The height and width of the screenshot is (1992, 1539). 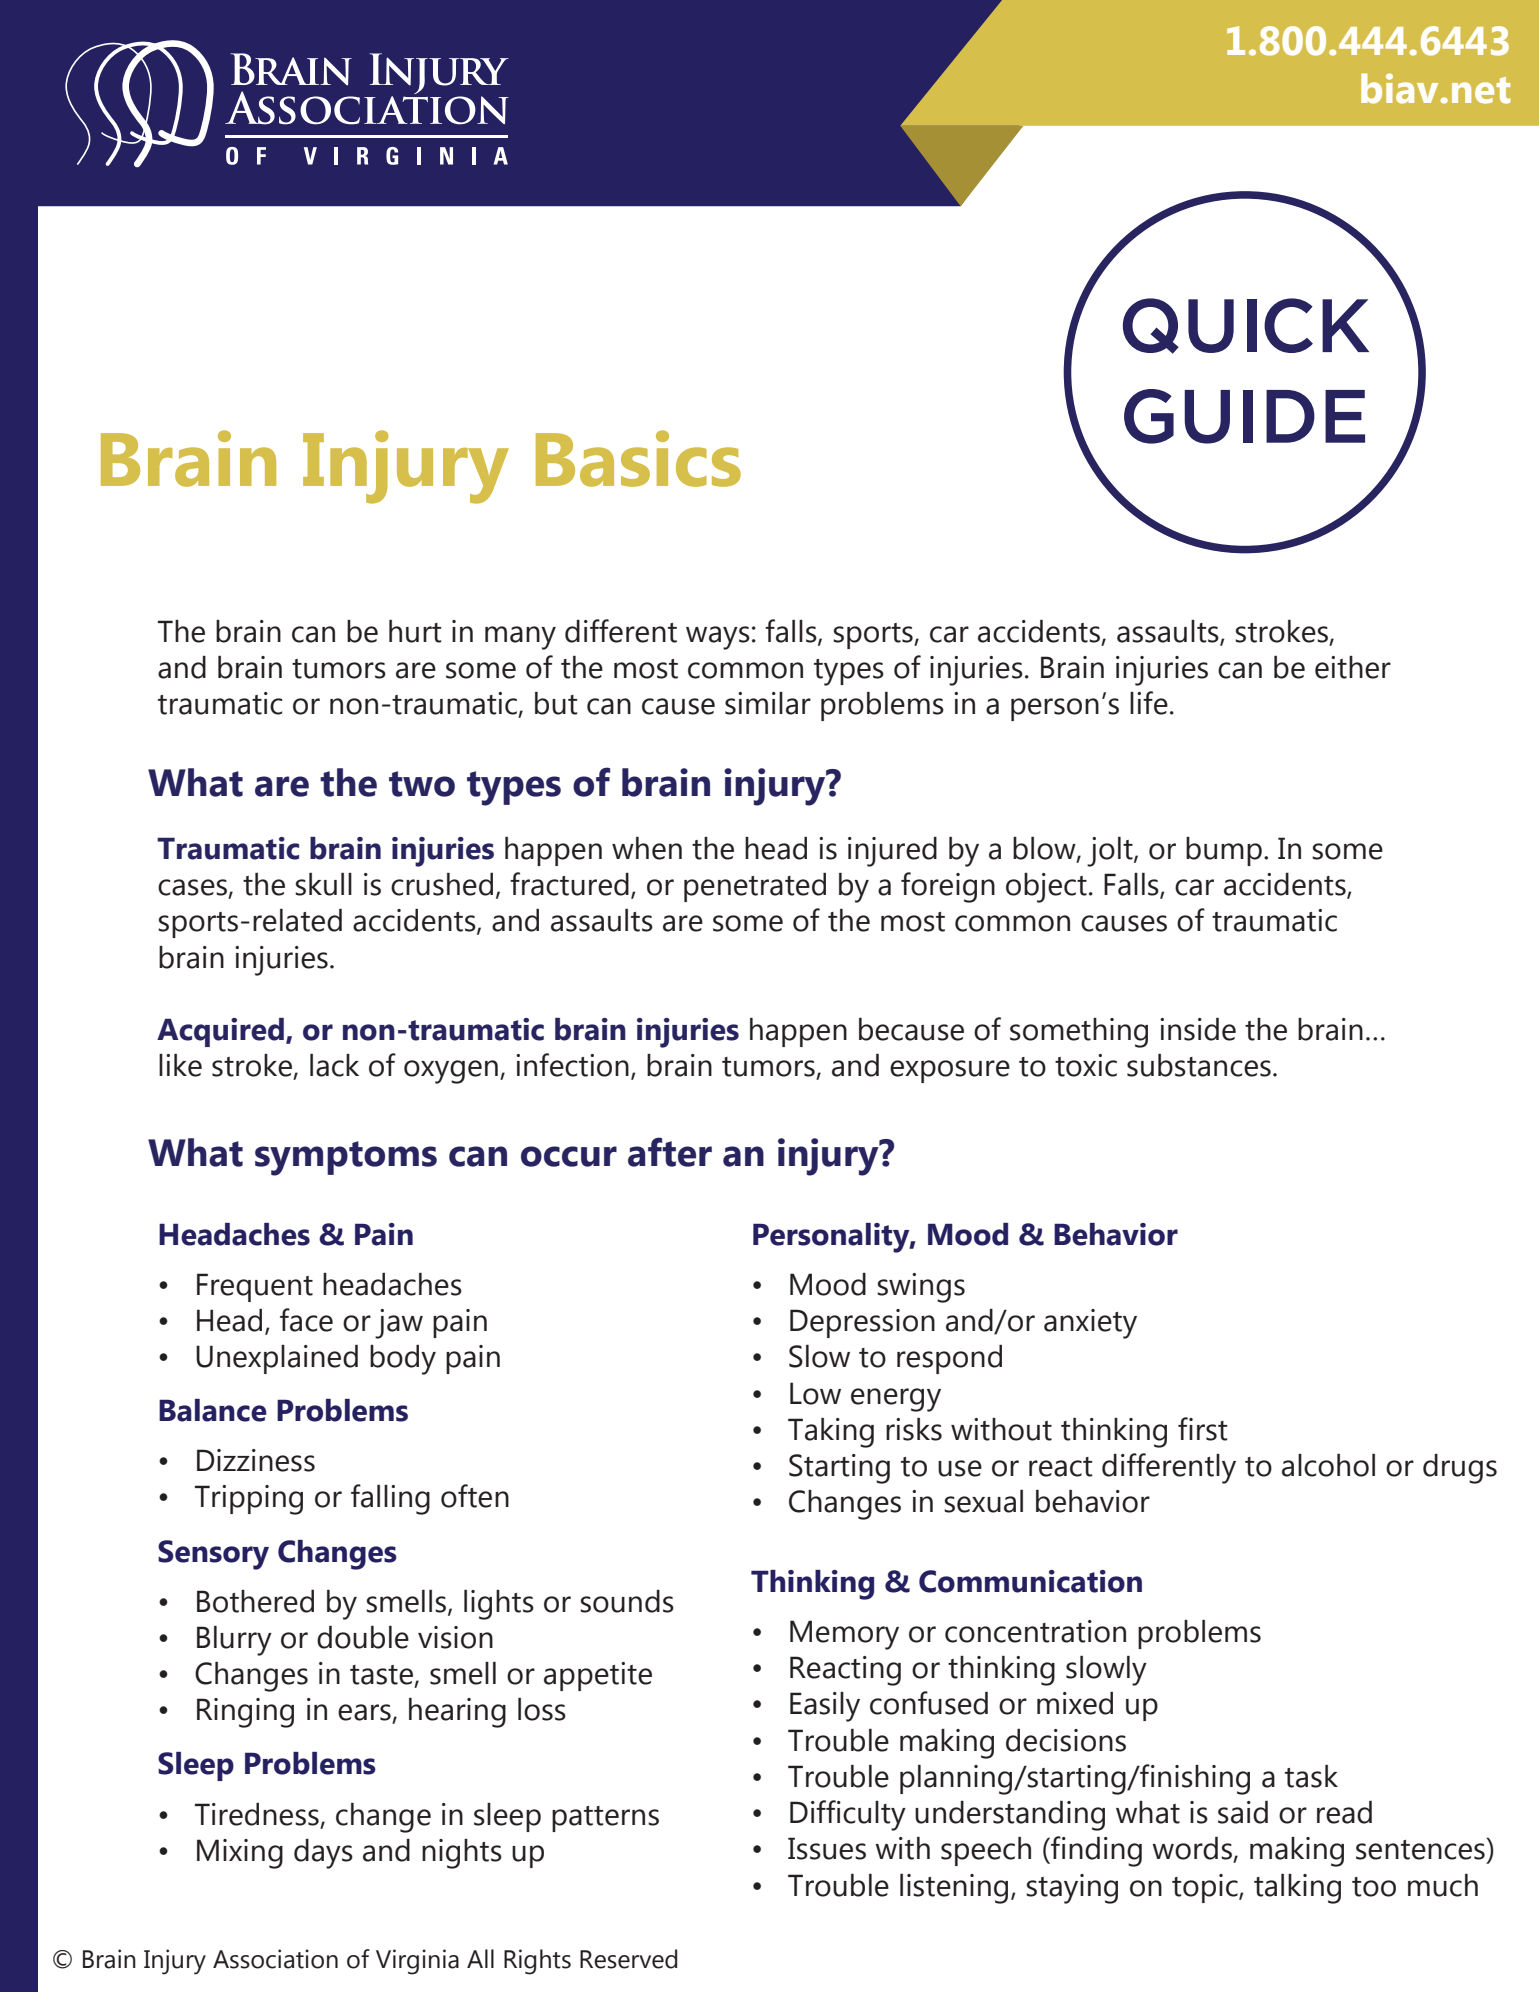 I want to click on either, so click(x=1353, y=667).
